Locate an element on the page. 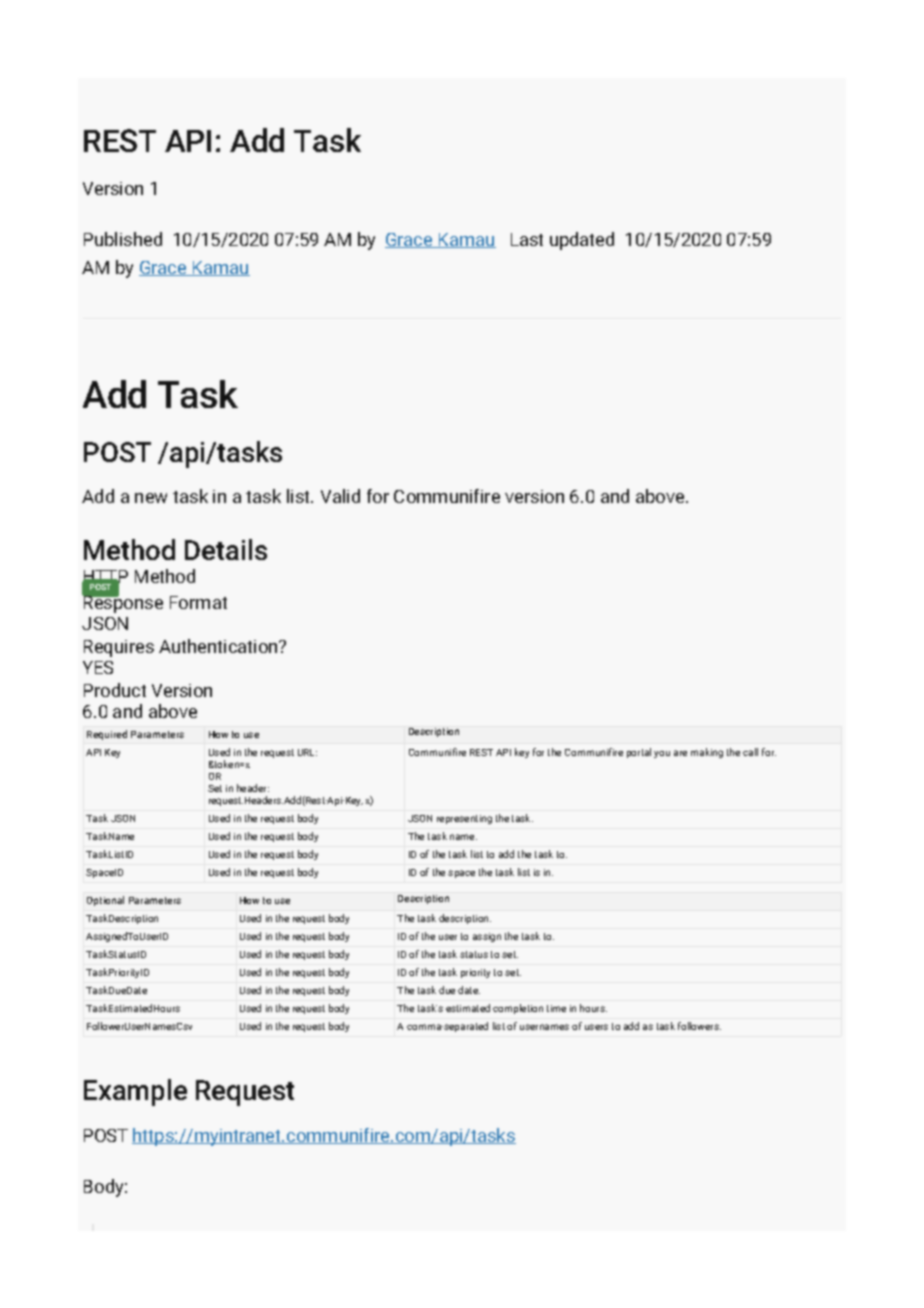 The image size is (924, 1308). Valid is located at coordinates (340, 496).
